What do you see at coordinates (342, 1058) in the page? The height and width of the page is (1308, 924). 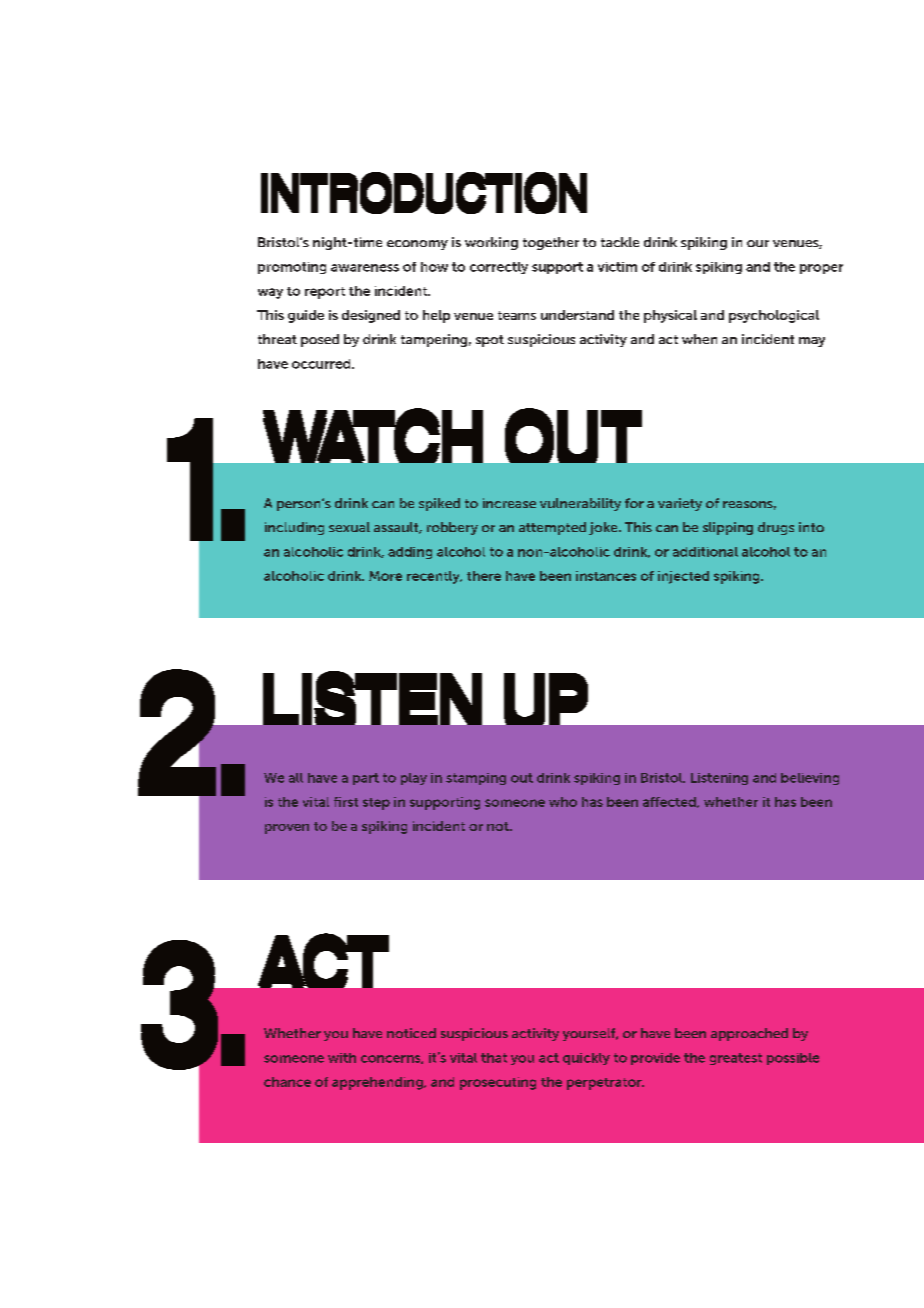 I see `with` at bounding box center [342, 1058].
